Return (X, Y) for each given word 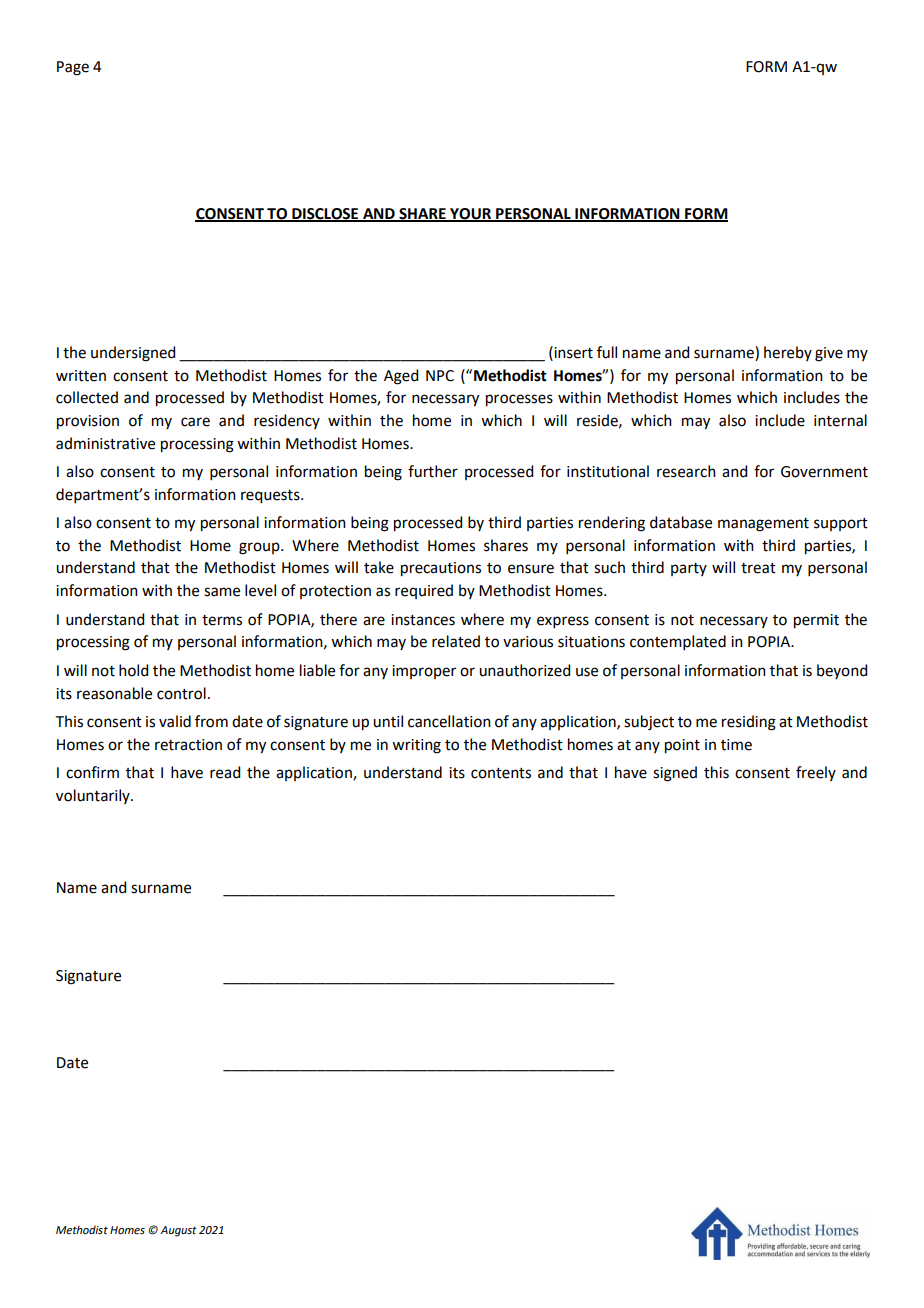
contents (501, 773)
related (456, 641)
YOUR (470, 214)
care (195, 422)
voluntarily (94, 796)
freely (816, 773)
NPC (440, 376)
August (178, 1231)
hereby (788, 353)
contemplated (678, 642)
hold (133, 670)
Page (73, 68)
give (829, 354)
